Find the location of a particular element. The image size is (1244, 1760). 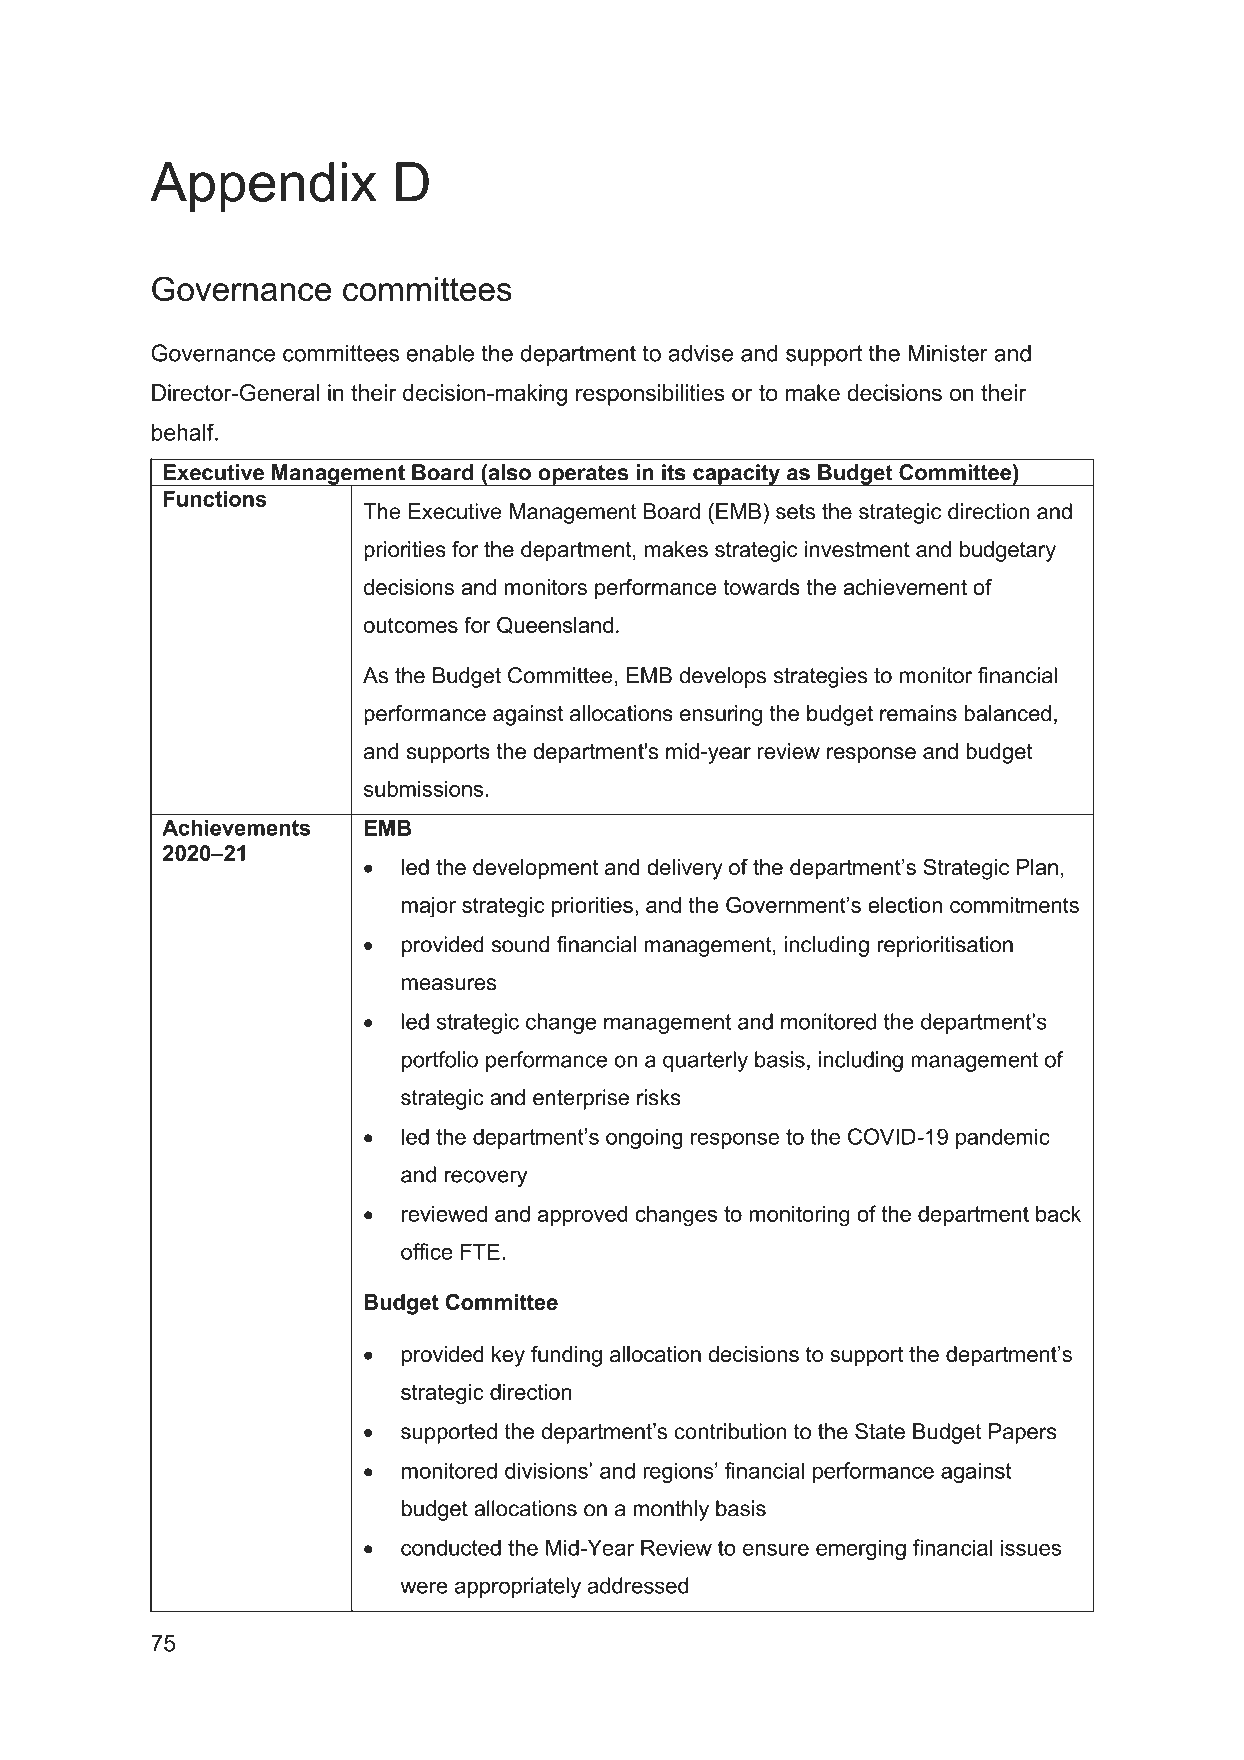

issues is located at coordinates (1031, 1547).
